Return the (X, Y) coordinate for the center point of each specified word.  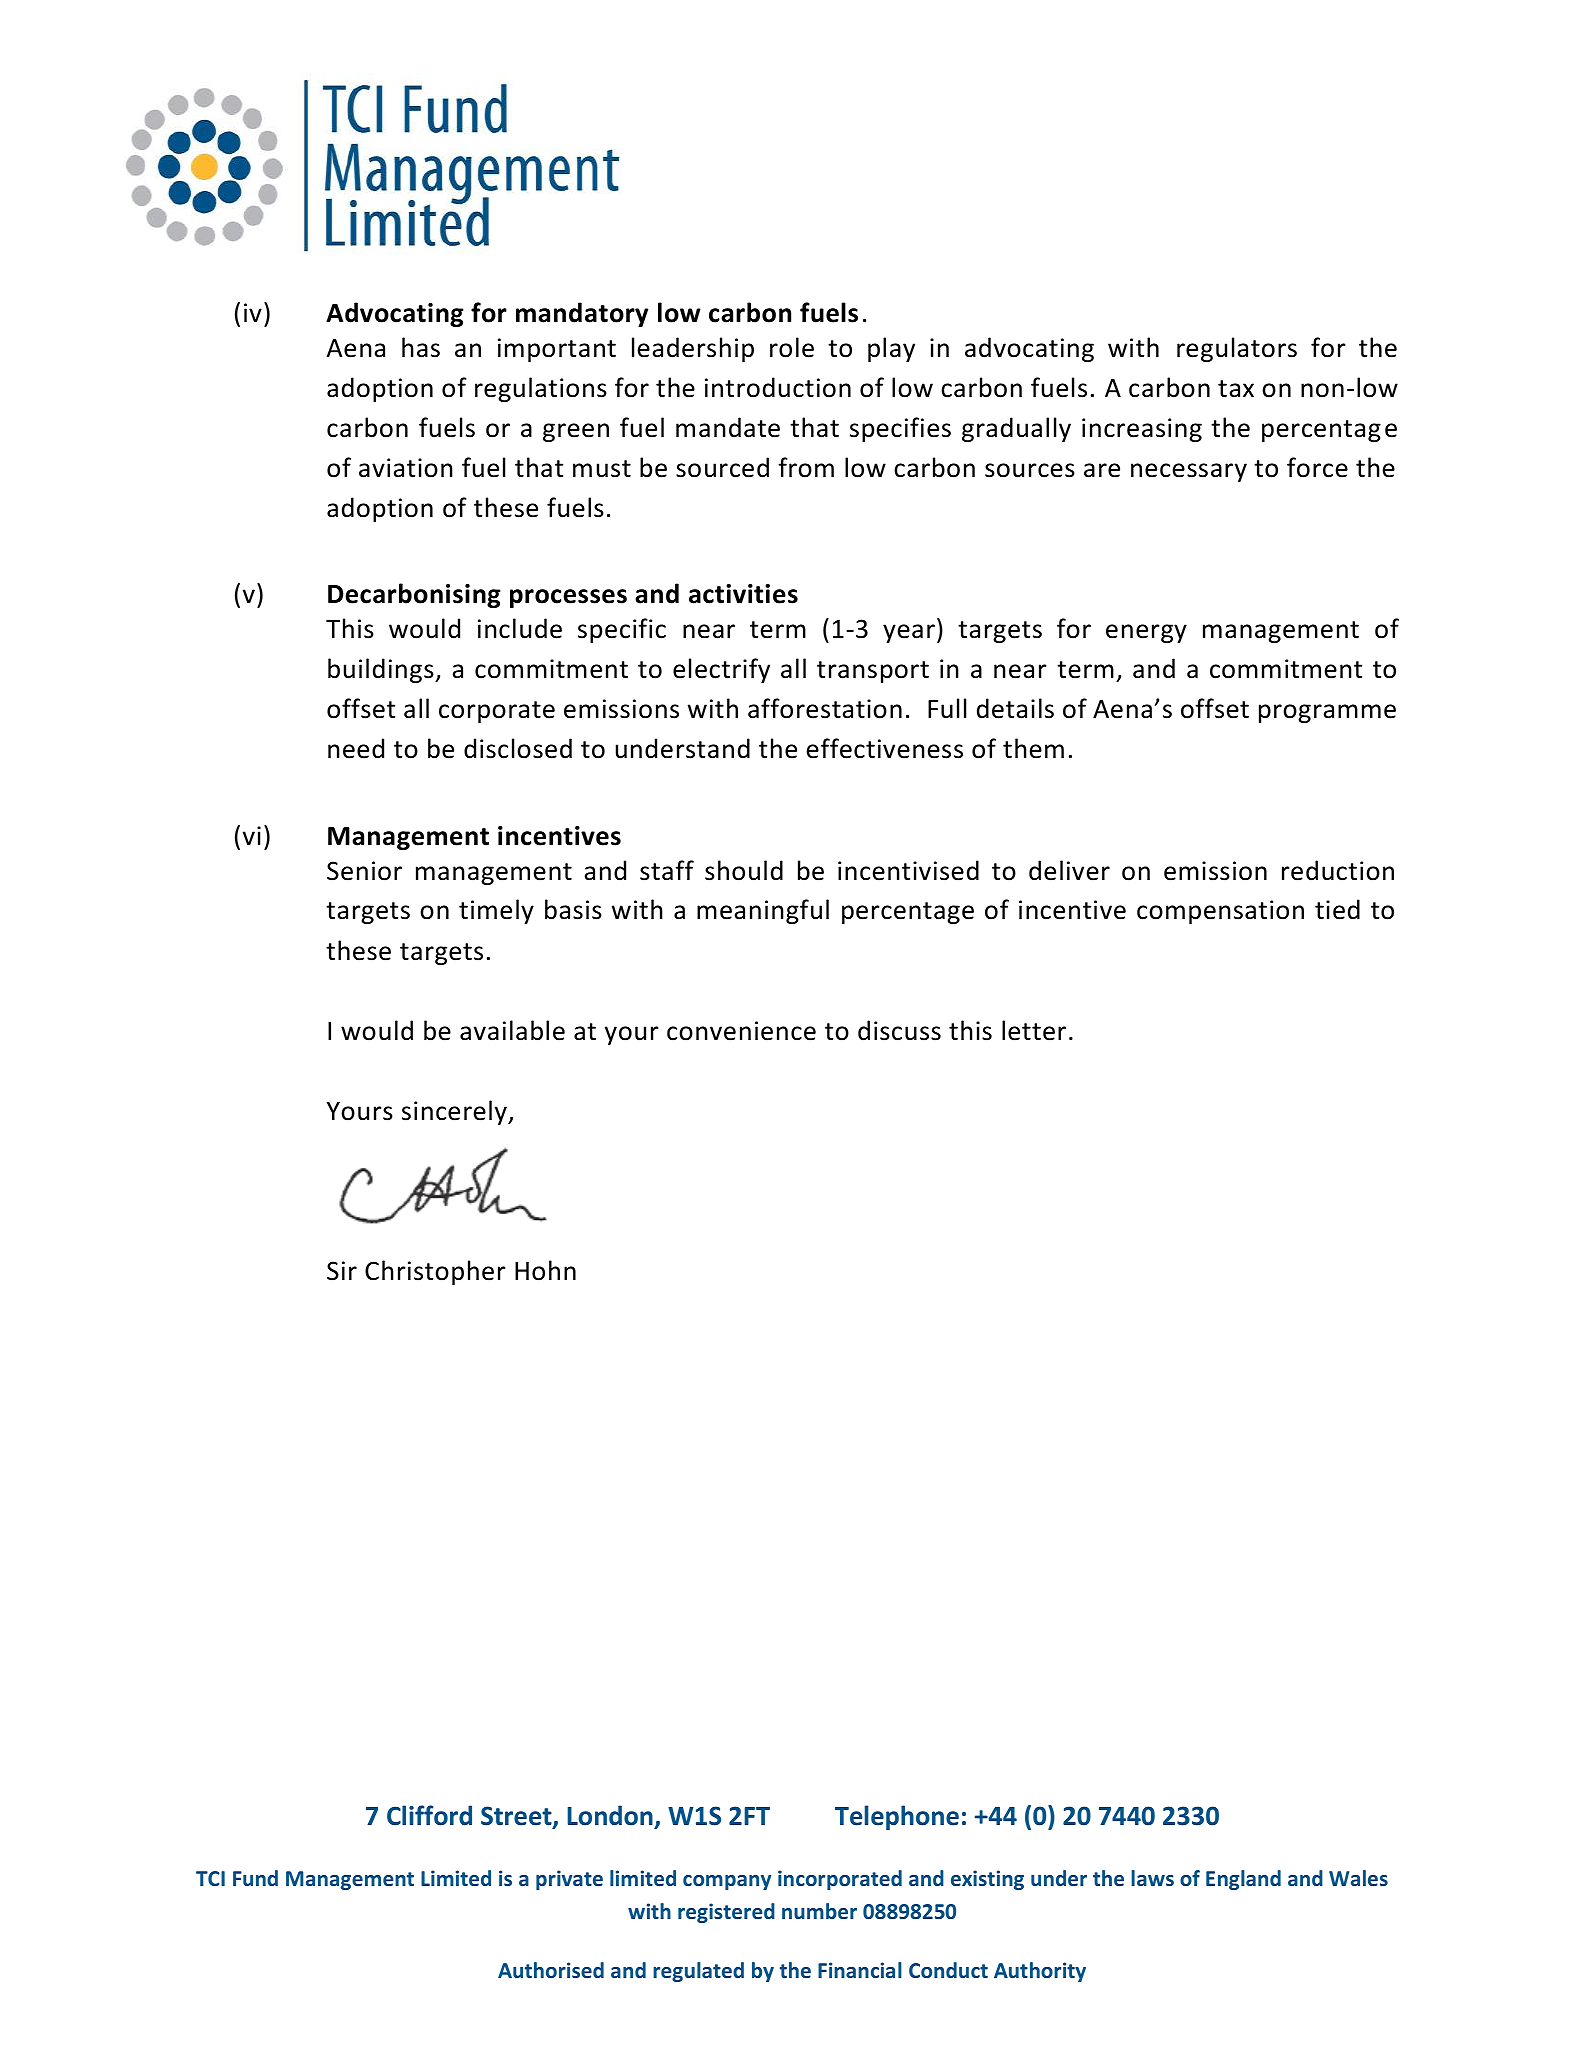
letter (1034, 1030)
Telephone (897, 1817)
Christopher (435, 1272)
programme (1327, 713)
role (792, 347)
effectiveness (885, 748)
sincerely (455, 1112)
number (819, 1911)
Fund (255, 1878)
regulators (1237, 349)
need (356, 748)
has (421, 347)
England (1243, 1880)
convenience (741, 1031)
